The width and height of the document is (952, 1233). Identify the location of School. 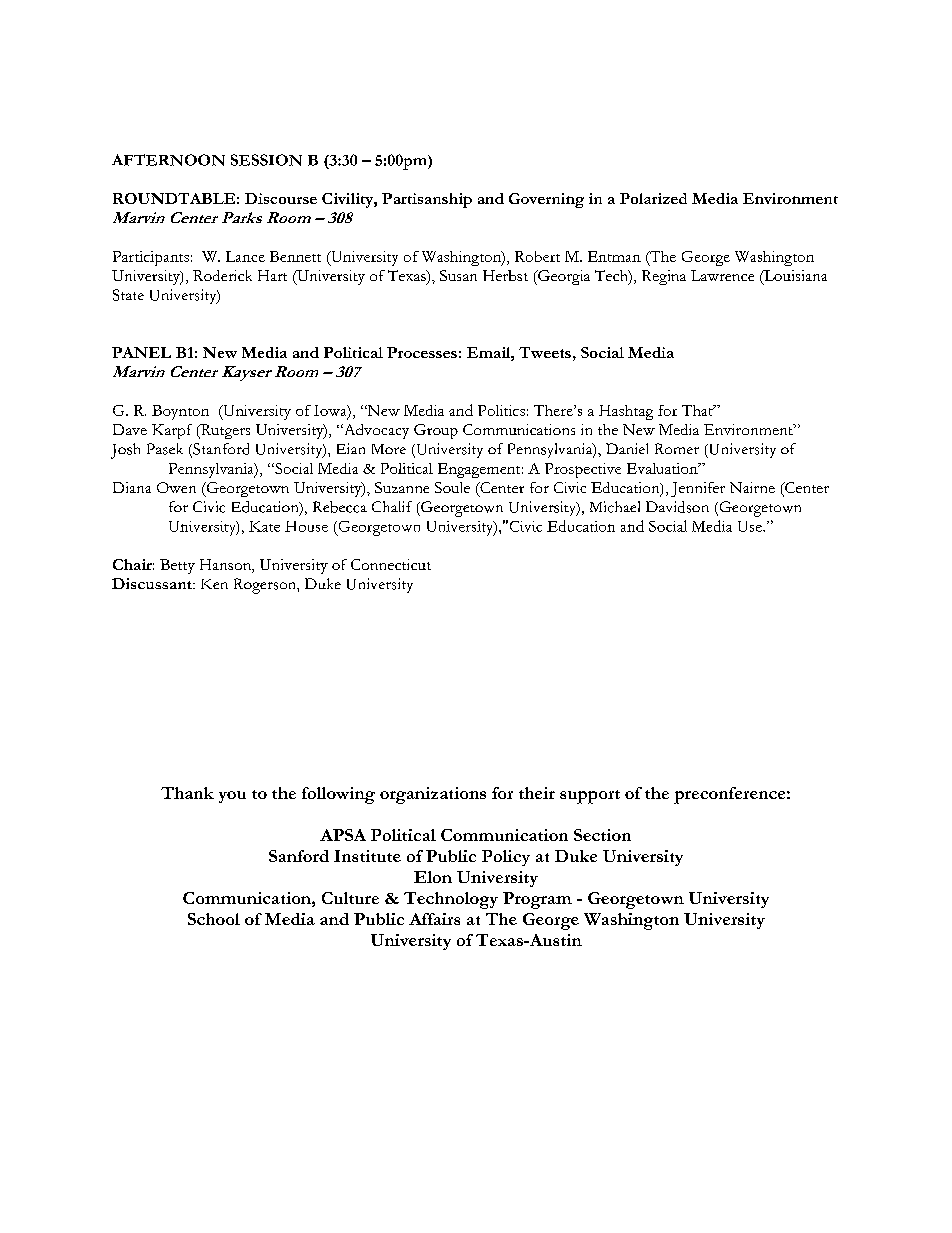
(214, 919).
